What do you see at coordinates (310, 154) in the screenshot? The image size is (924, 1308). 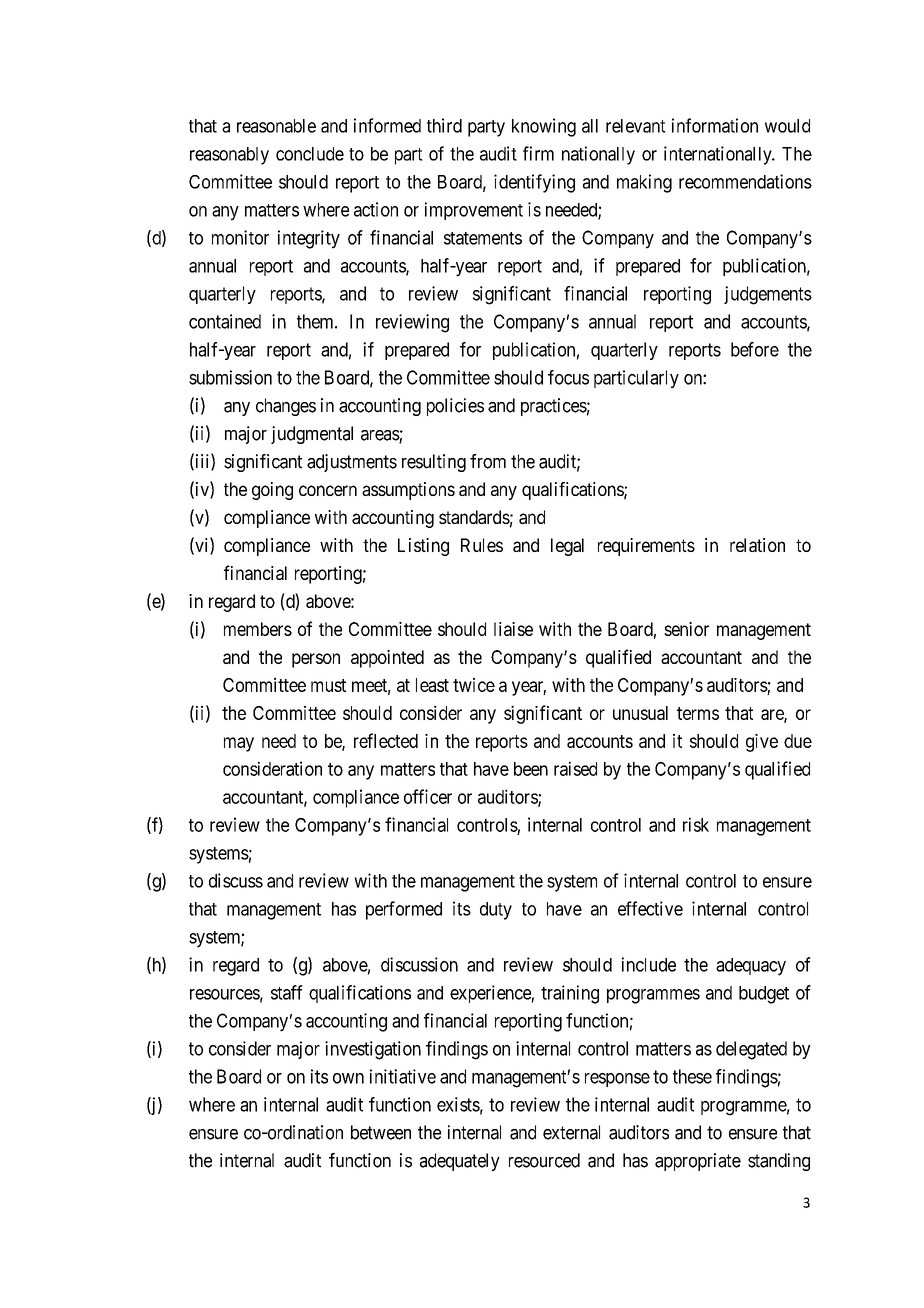 I see `conclude` at bounding box center [310, 154].
